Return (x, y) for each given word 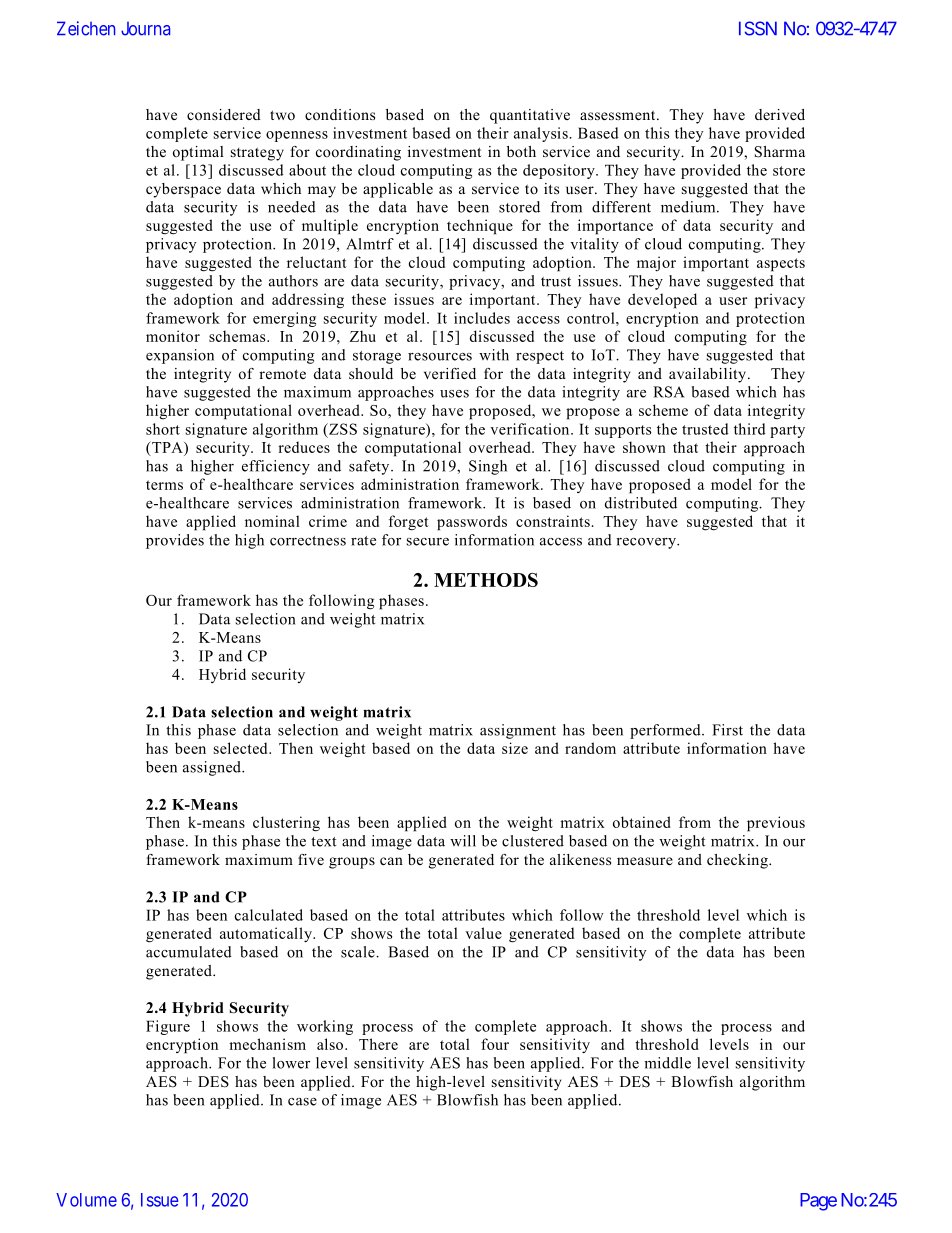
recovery (647, 543)
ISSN (758, 28)
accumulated (189, 952)
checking (738, 861)
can (391, 861)
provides (175, 541)
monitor (173, 336)
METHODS (486, 580)
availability (709, 375)
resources (440, 357)
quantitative (530, 116)
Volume (86, 1200)
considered (224, 114)
